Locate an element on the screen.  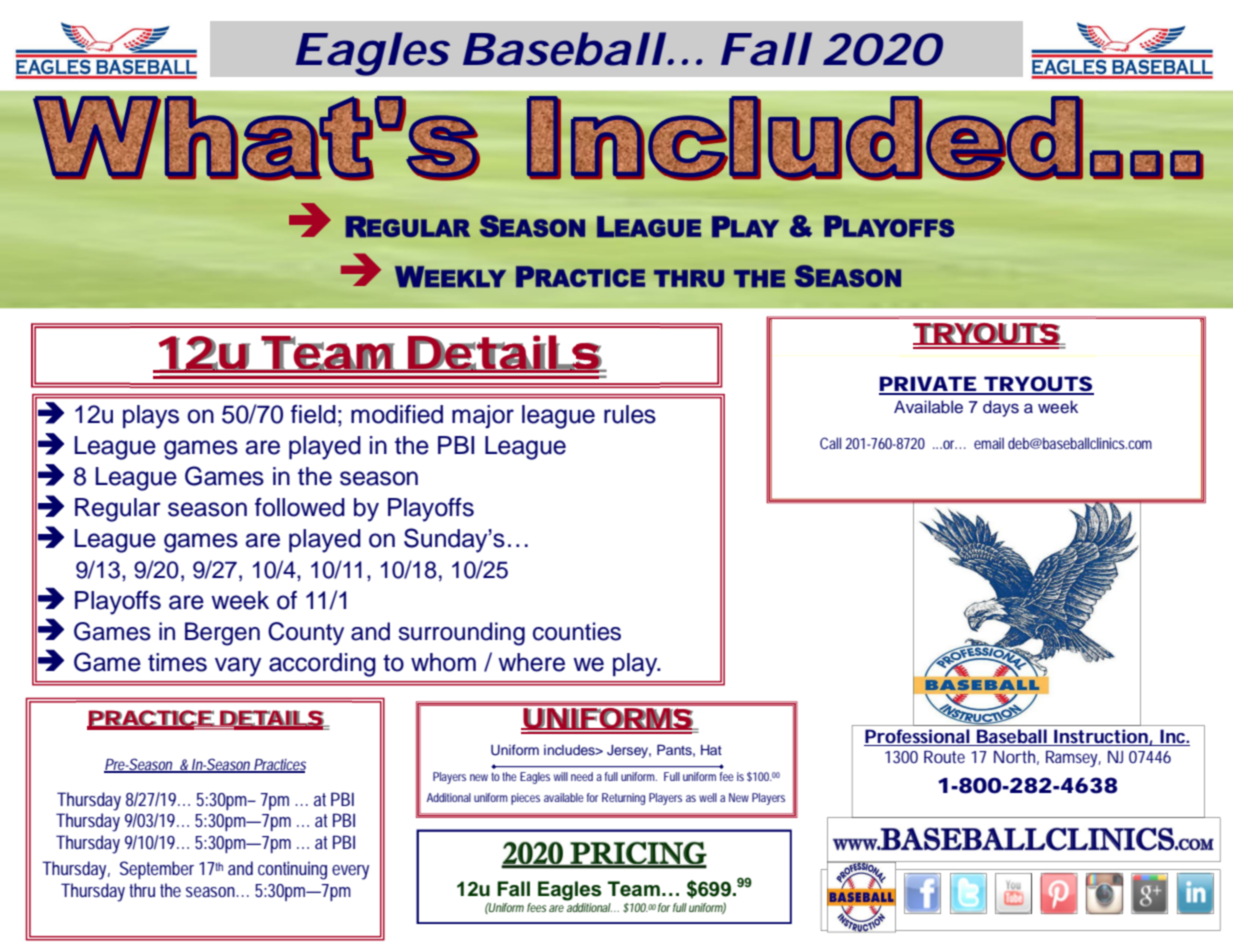
field is located at coordinates (313, 414).
